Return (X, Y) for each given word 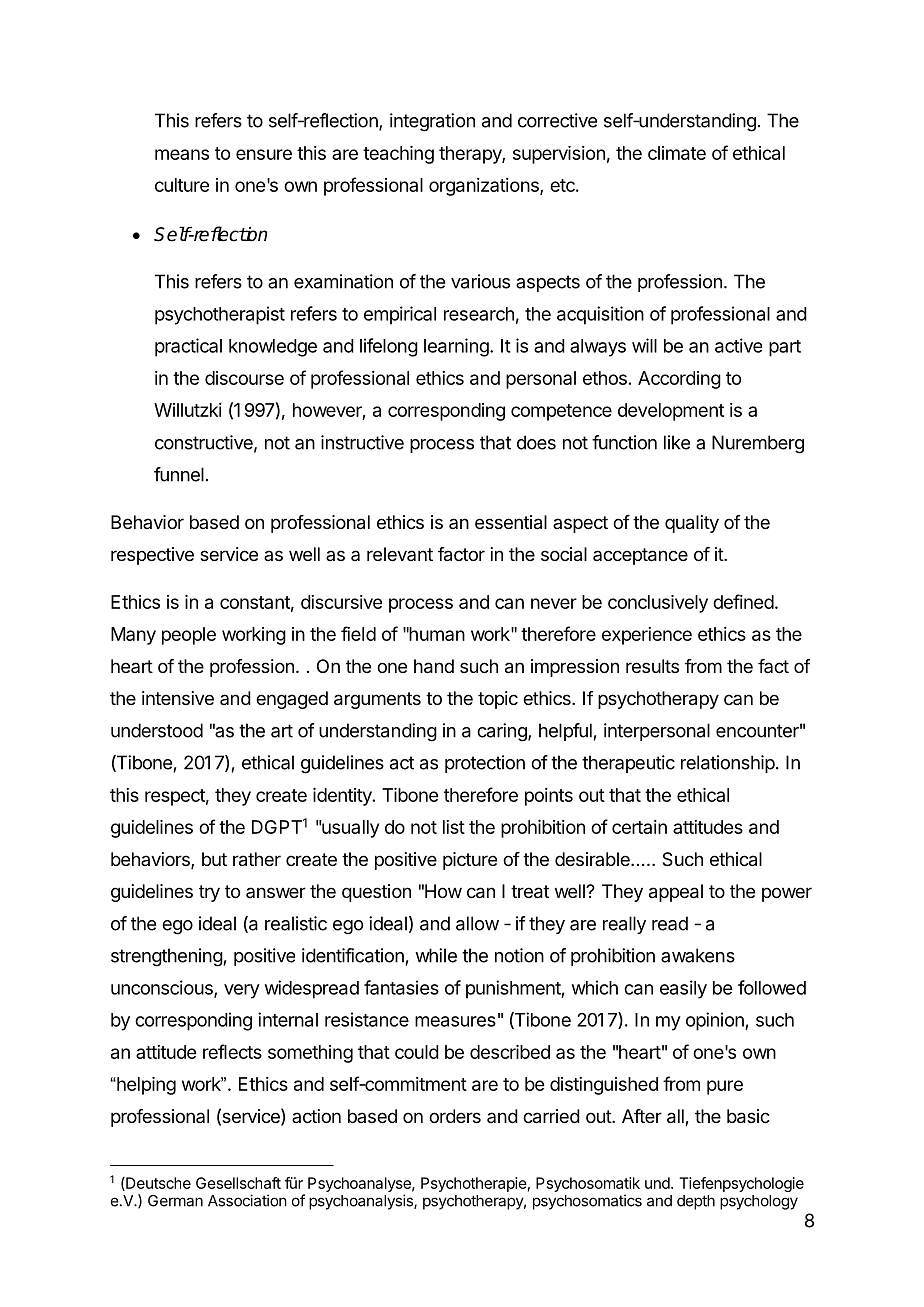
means (182, 154)
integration (432, 122)
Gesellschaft (238, 1183)
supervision (559, 155)
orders (455, 1116)
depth (696, 1202)
